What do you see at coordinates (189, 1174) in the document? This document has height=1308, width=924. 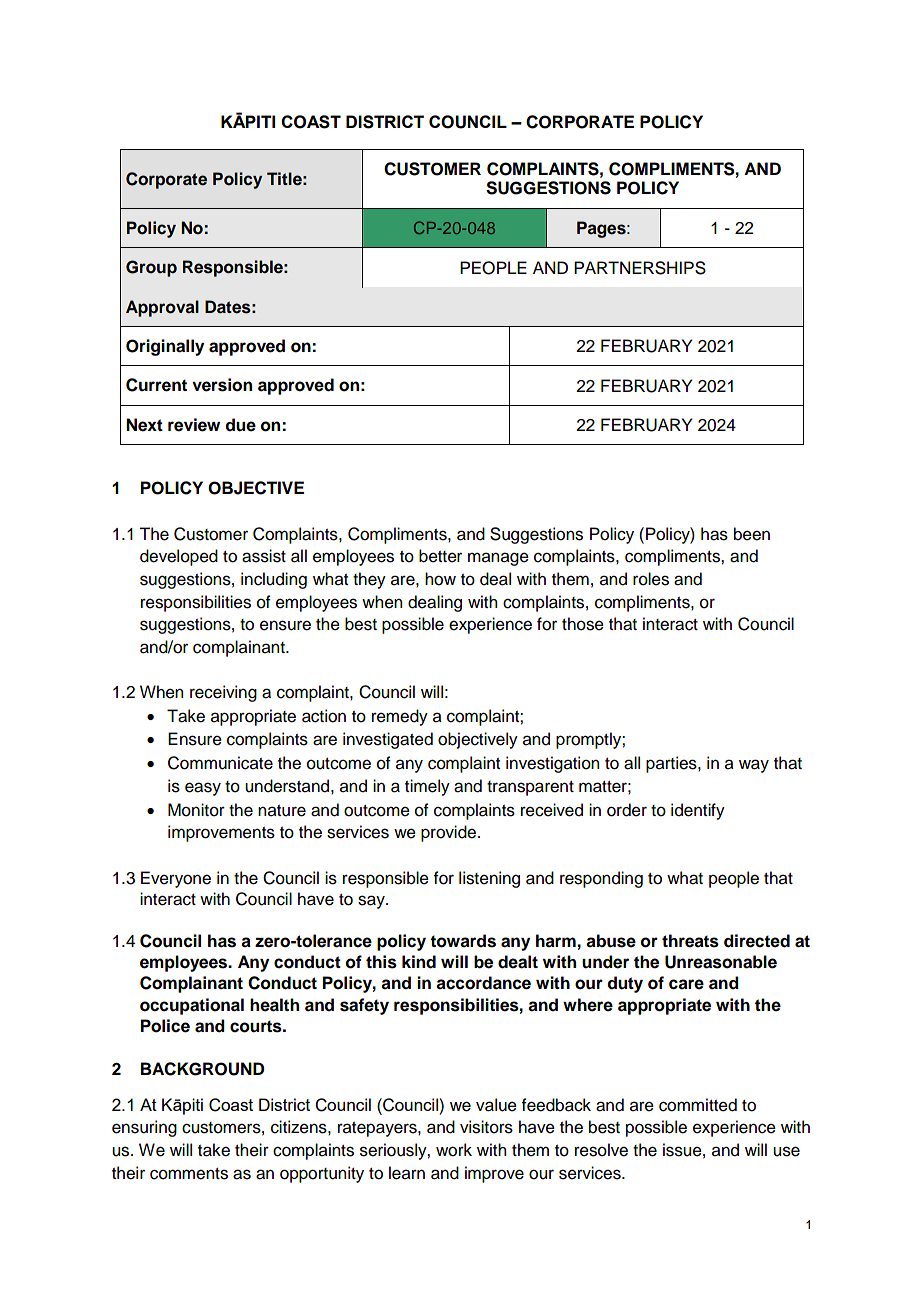 I see `comments` at bounding box center [189, 1174].
